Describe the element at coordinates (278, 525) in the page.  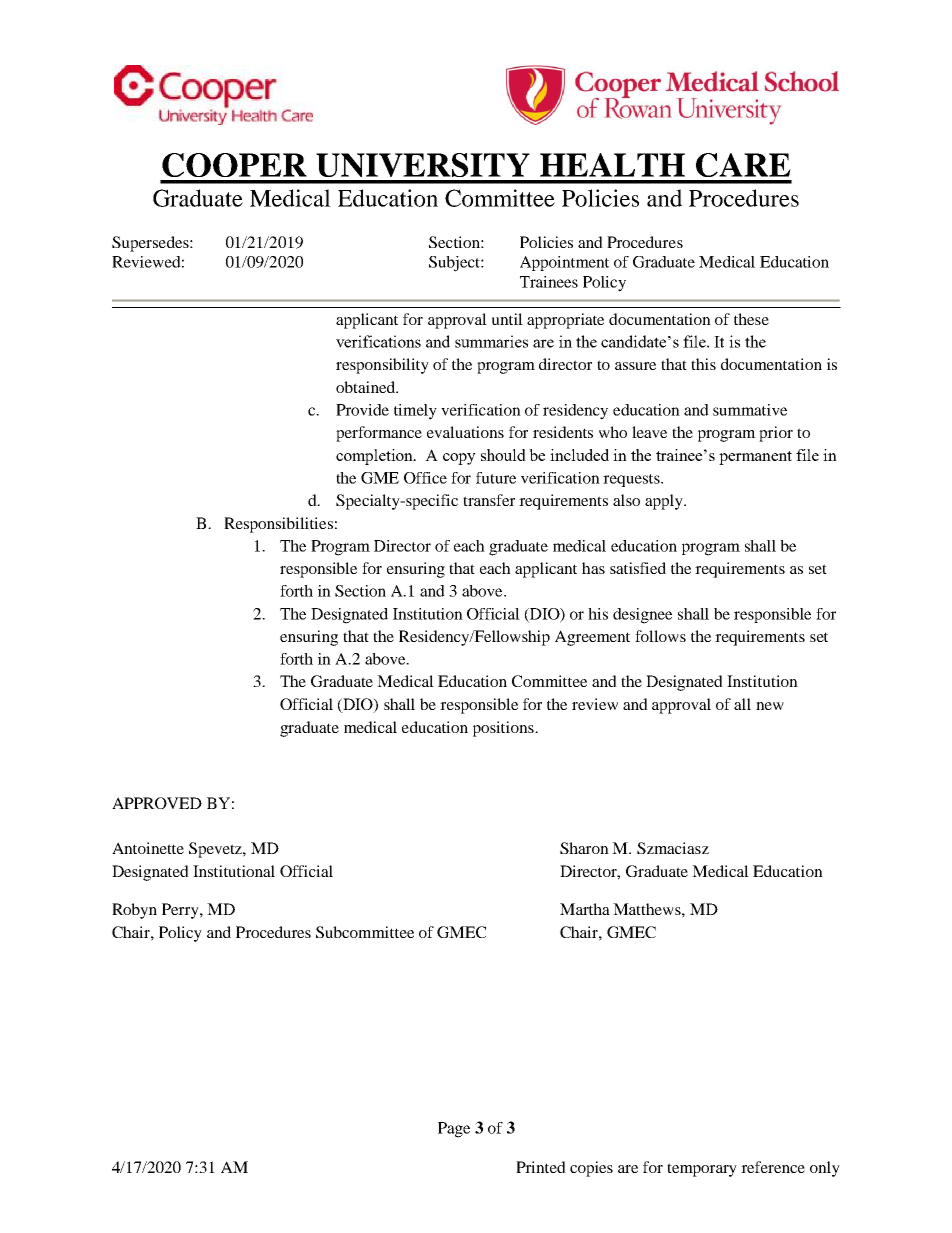
I see `Responsibilities` at that location.
